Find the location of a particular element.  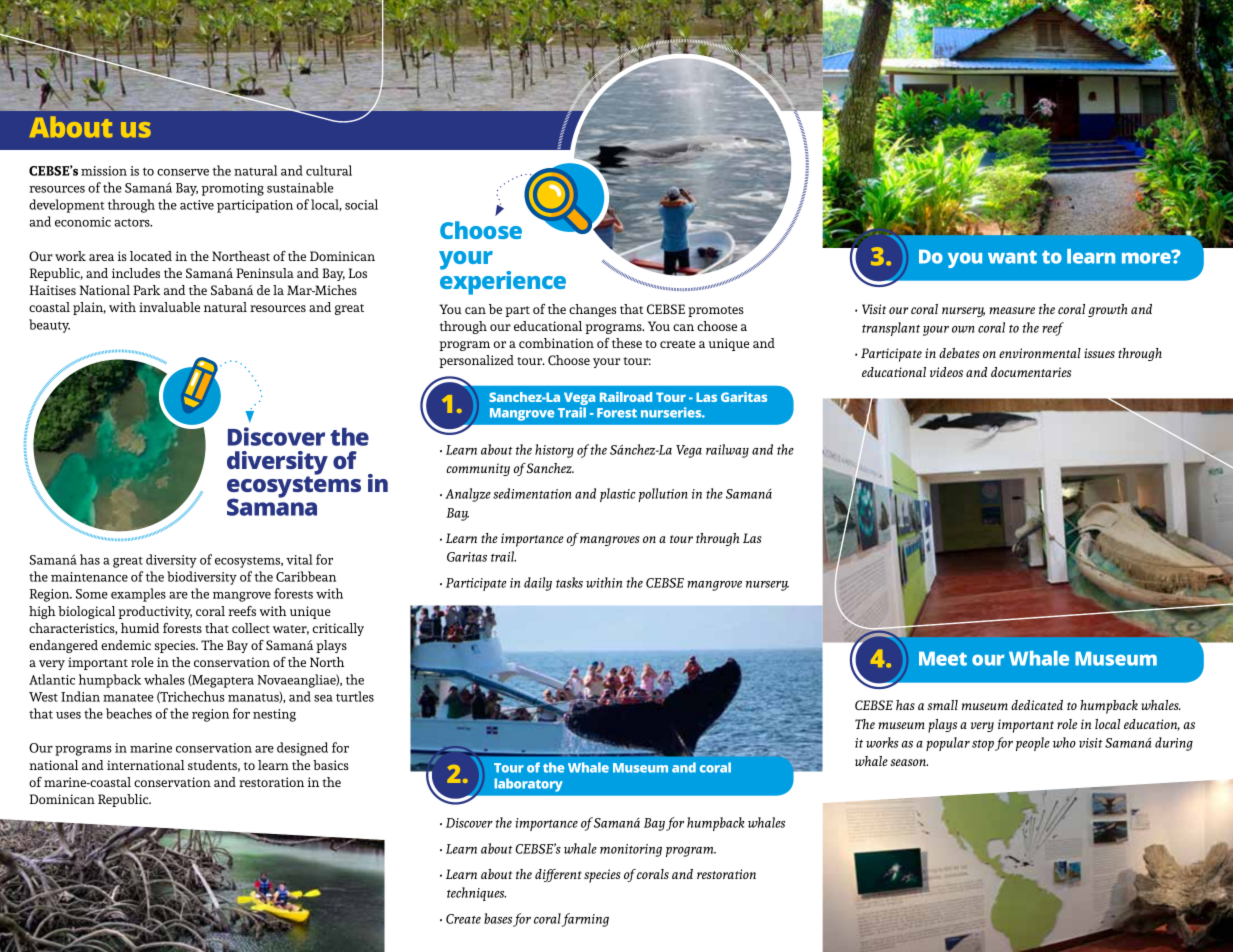

beaches is located at coordinates (129, 713).
